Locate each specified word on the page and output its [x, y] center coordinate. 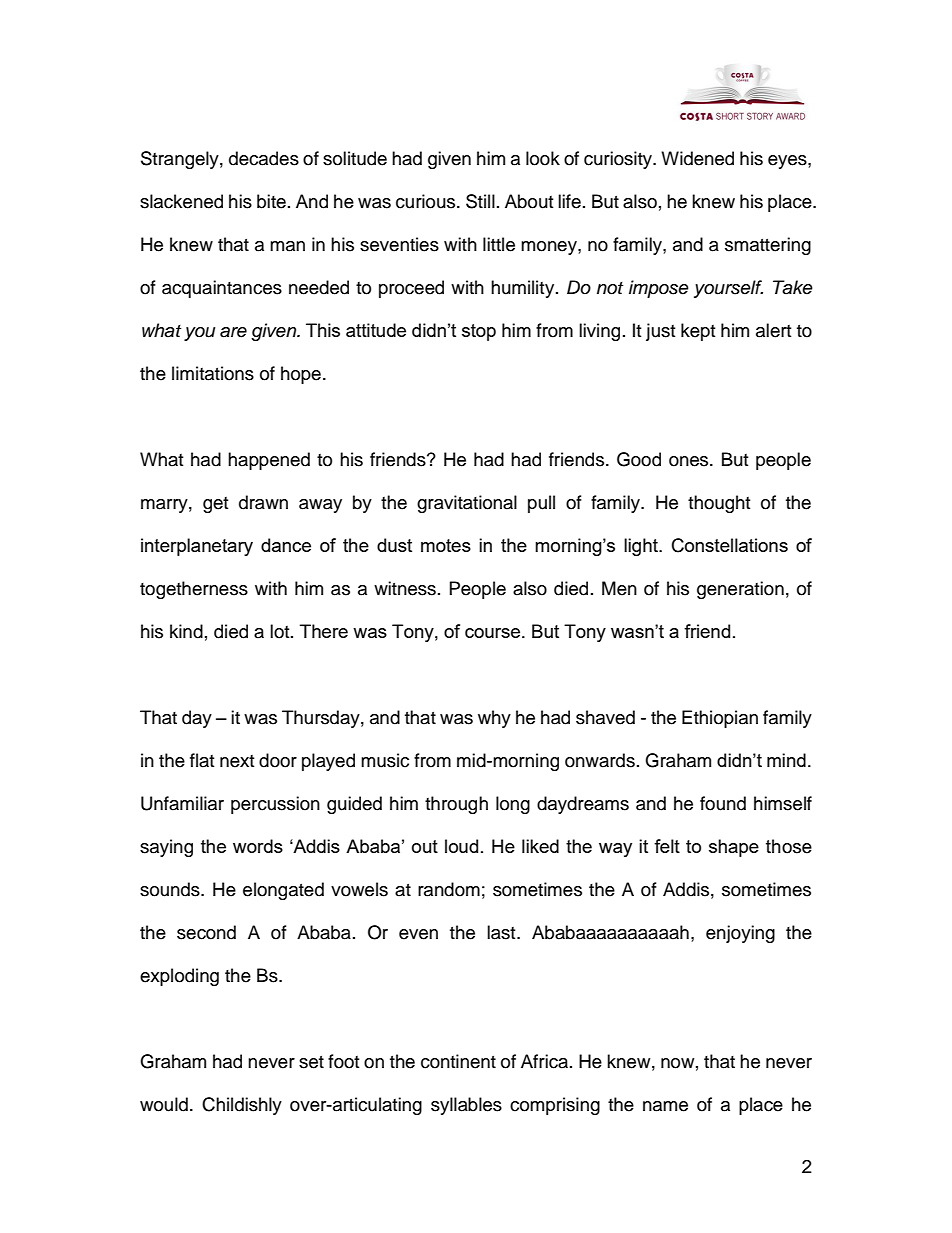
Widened [697, 158]
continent [458, 1061]
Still [480, 201]
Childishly [242, 1106]
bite [271, 201]
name [665, 1106]
